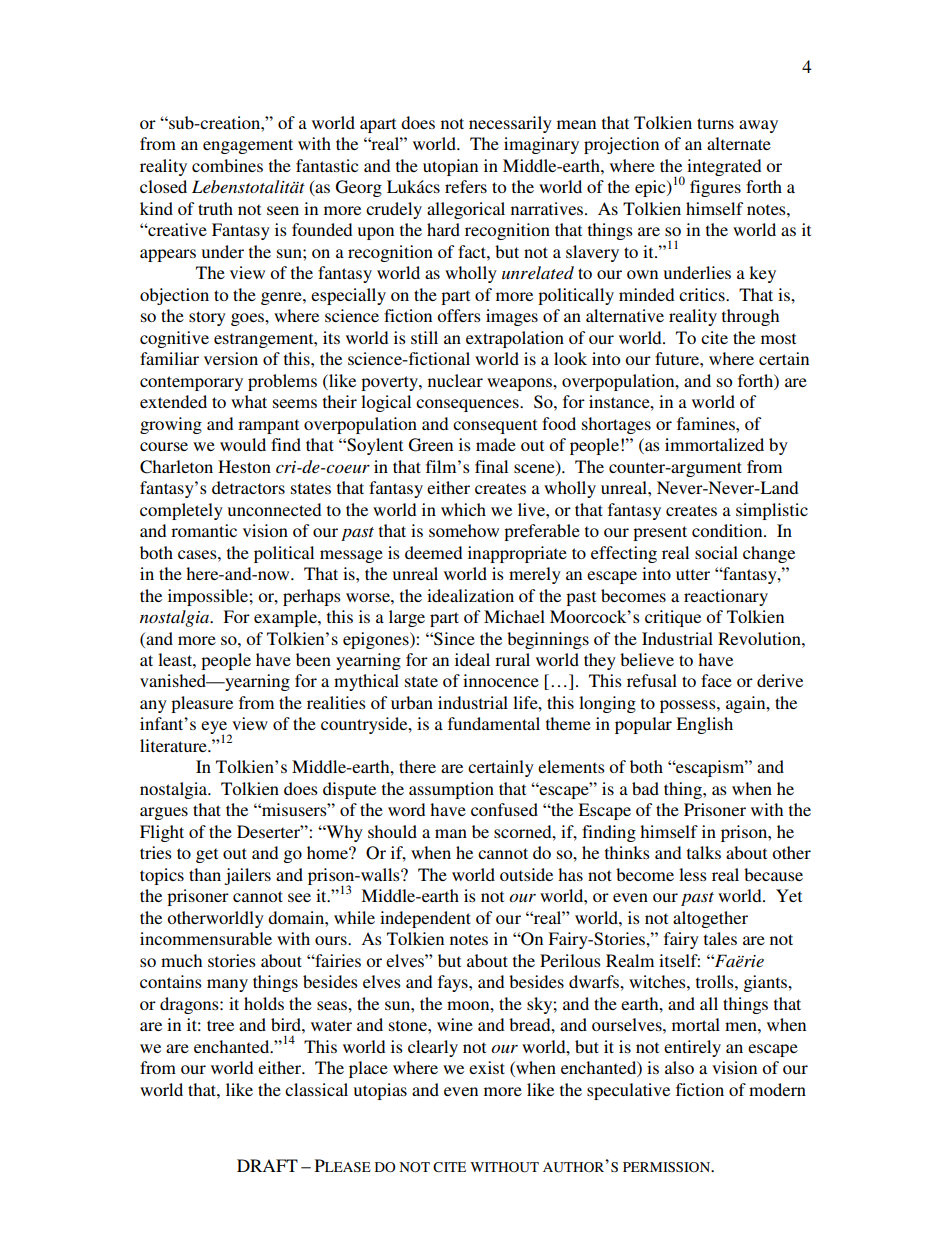 This screenshot has width=952, height=1233. Describe the element at coordinates (487, 1067) in the screenshot. I see `exist` at that location.
